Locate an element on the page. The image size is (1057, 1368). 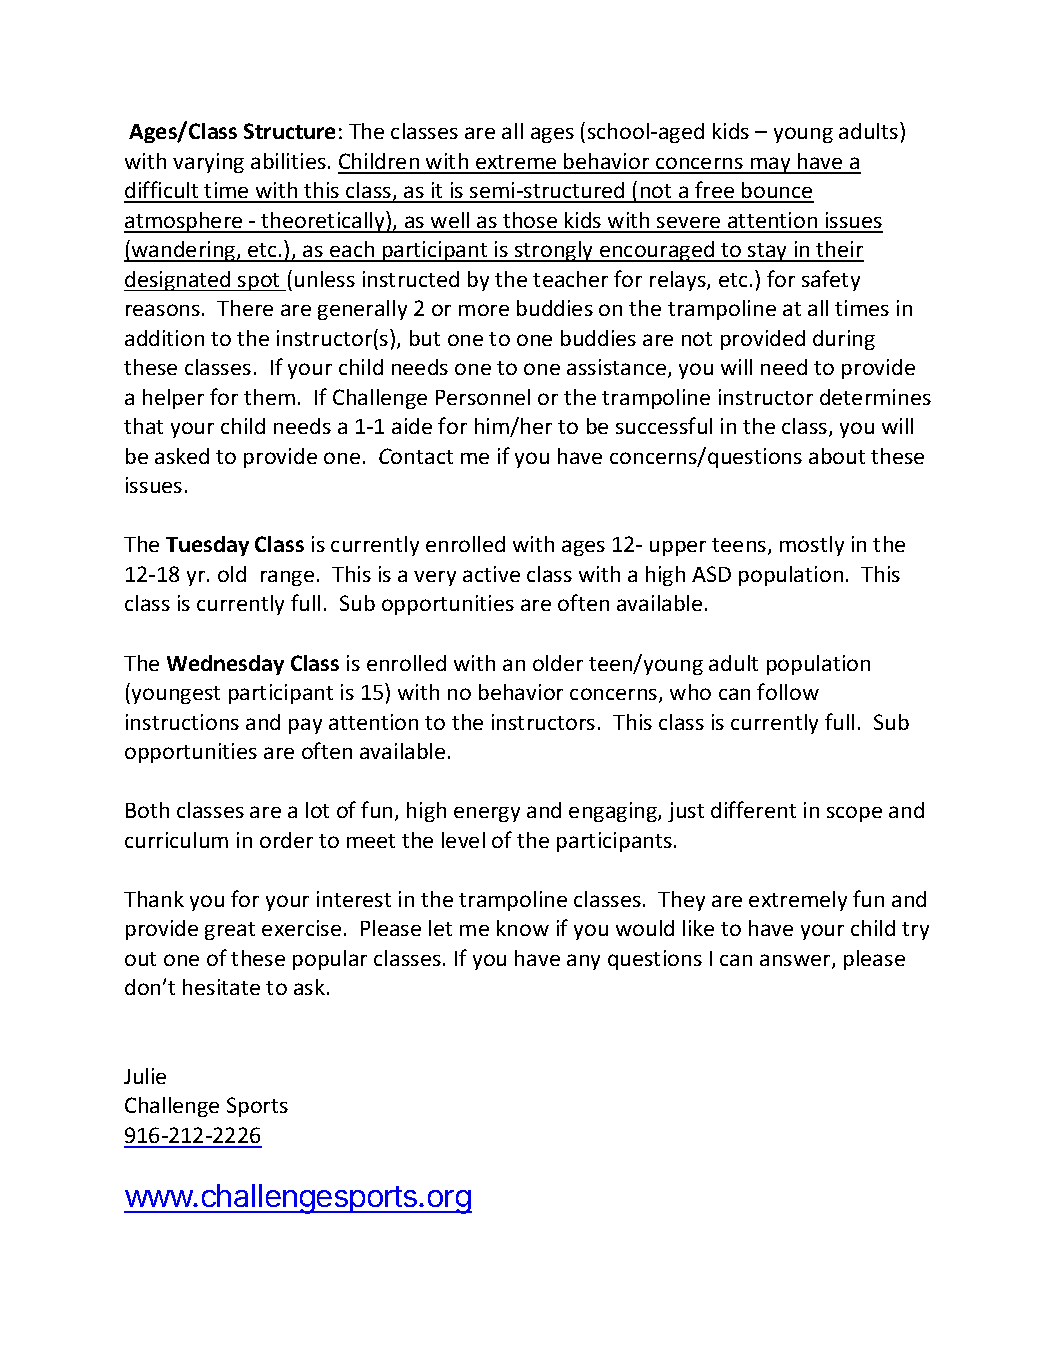
Julie is located at coordinates (145, 1076).
